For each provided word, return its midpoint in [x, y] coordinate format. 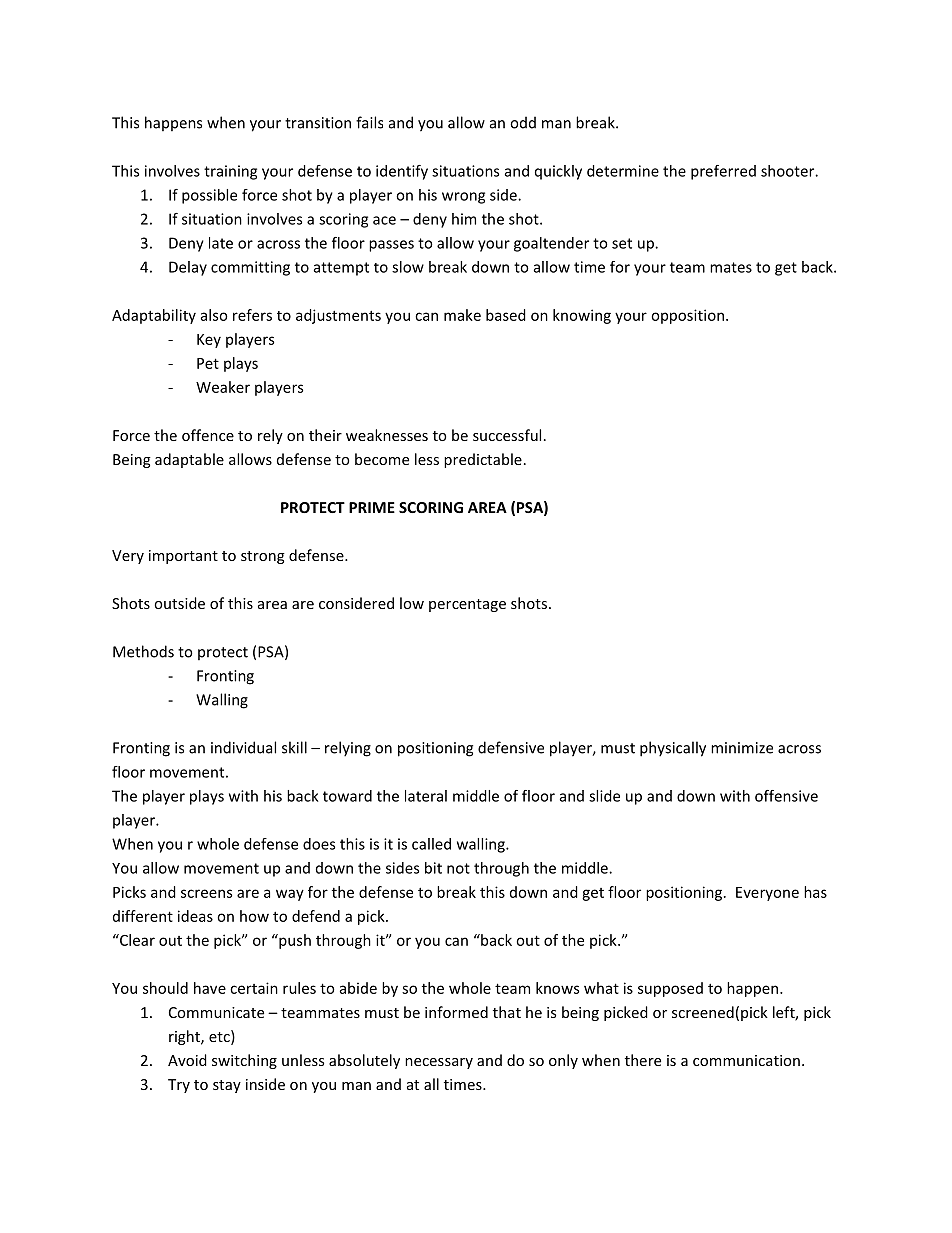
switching [244, 1061]
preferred [723, 172]
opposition [687, 316]
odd [523, 122]
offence [208, 435]
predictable [483, 460]
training [230, 172]
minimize [742, 748]
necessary [439, 1063]
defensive [511, 747]
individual [243, 747]
